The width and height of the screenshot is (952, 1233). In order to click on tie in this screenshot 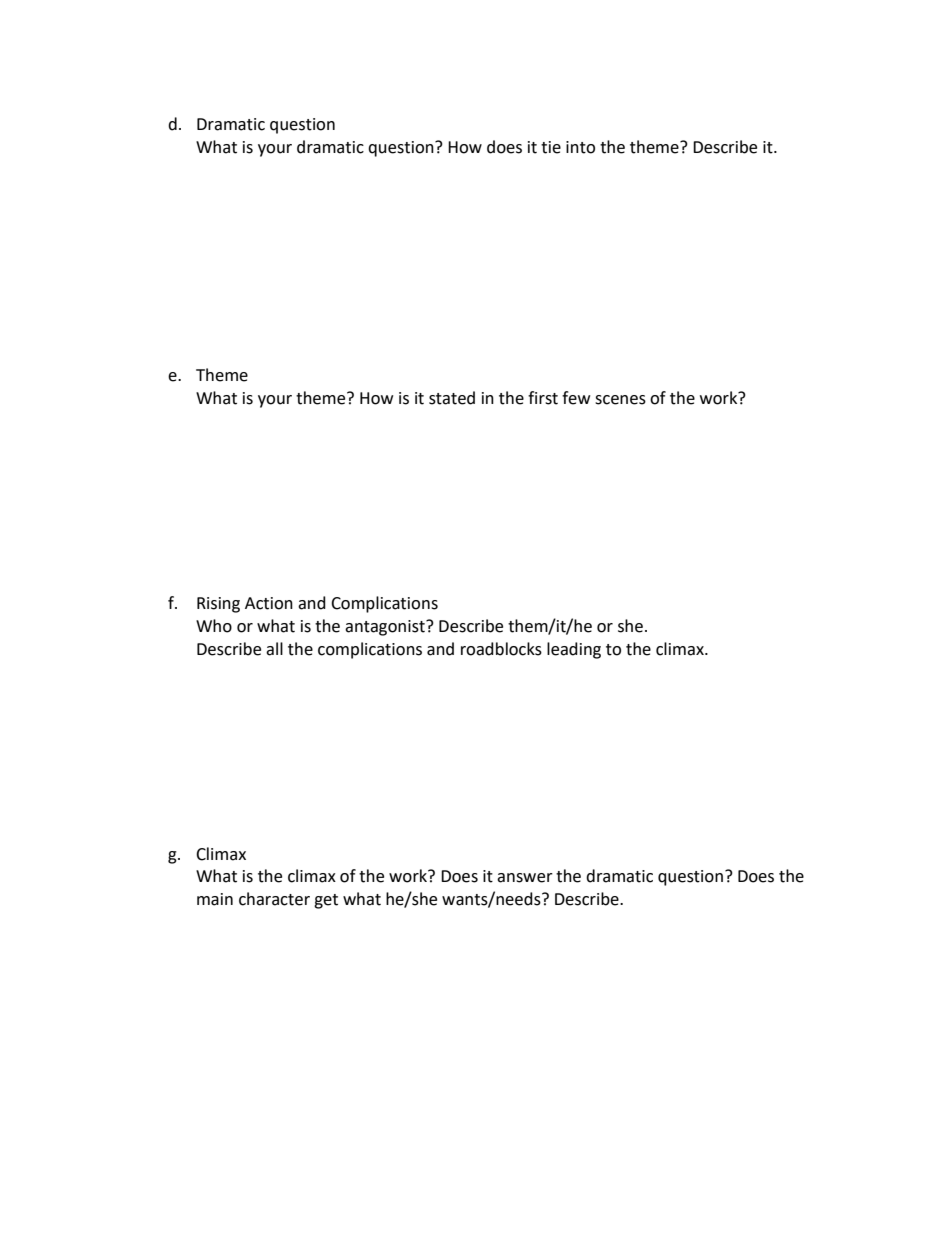, I will do `click(551, 147)`.
